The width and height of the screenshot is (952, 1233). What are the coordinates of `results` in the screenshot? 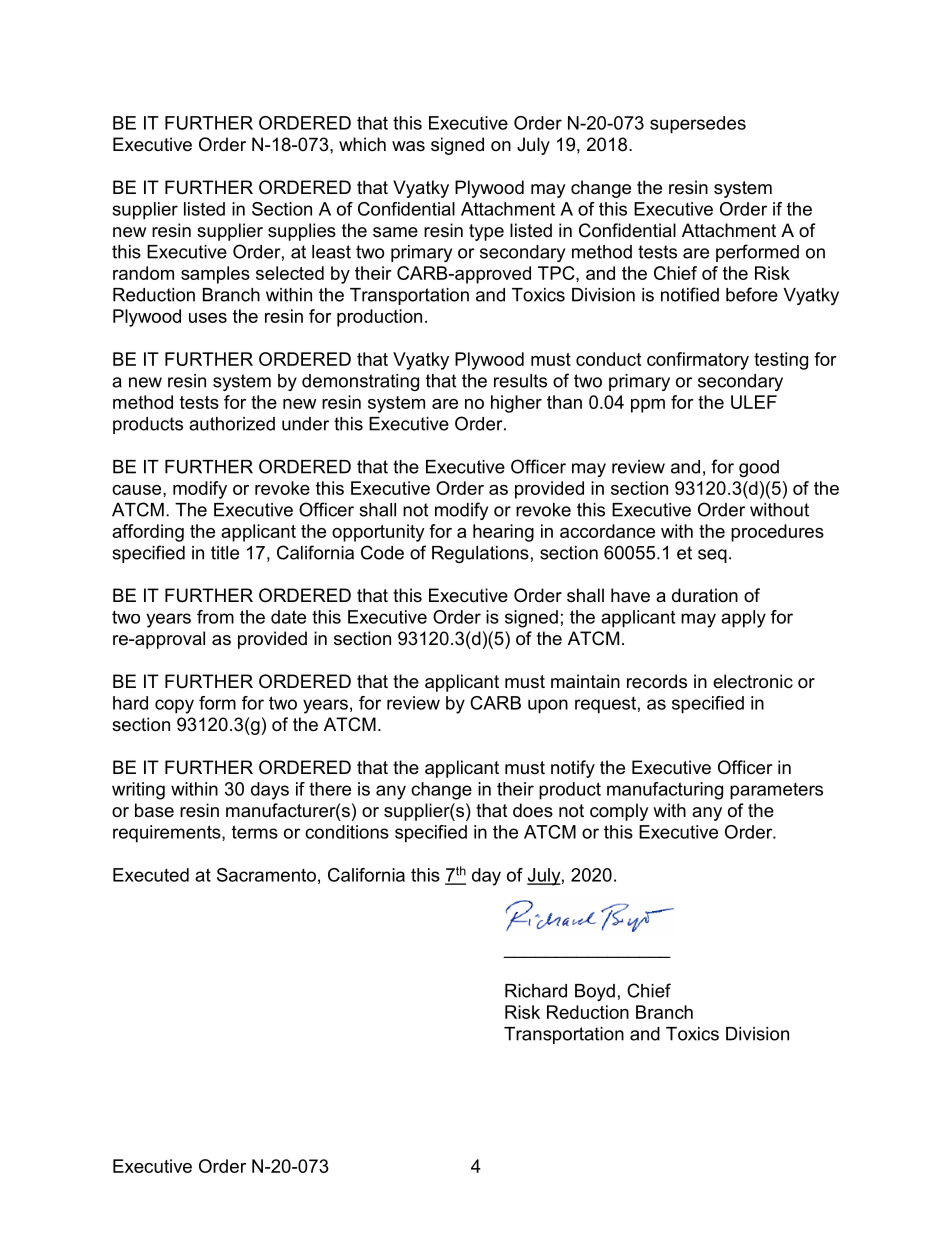 It's located at (520, 381).
